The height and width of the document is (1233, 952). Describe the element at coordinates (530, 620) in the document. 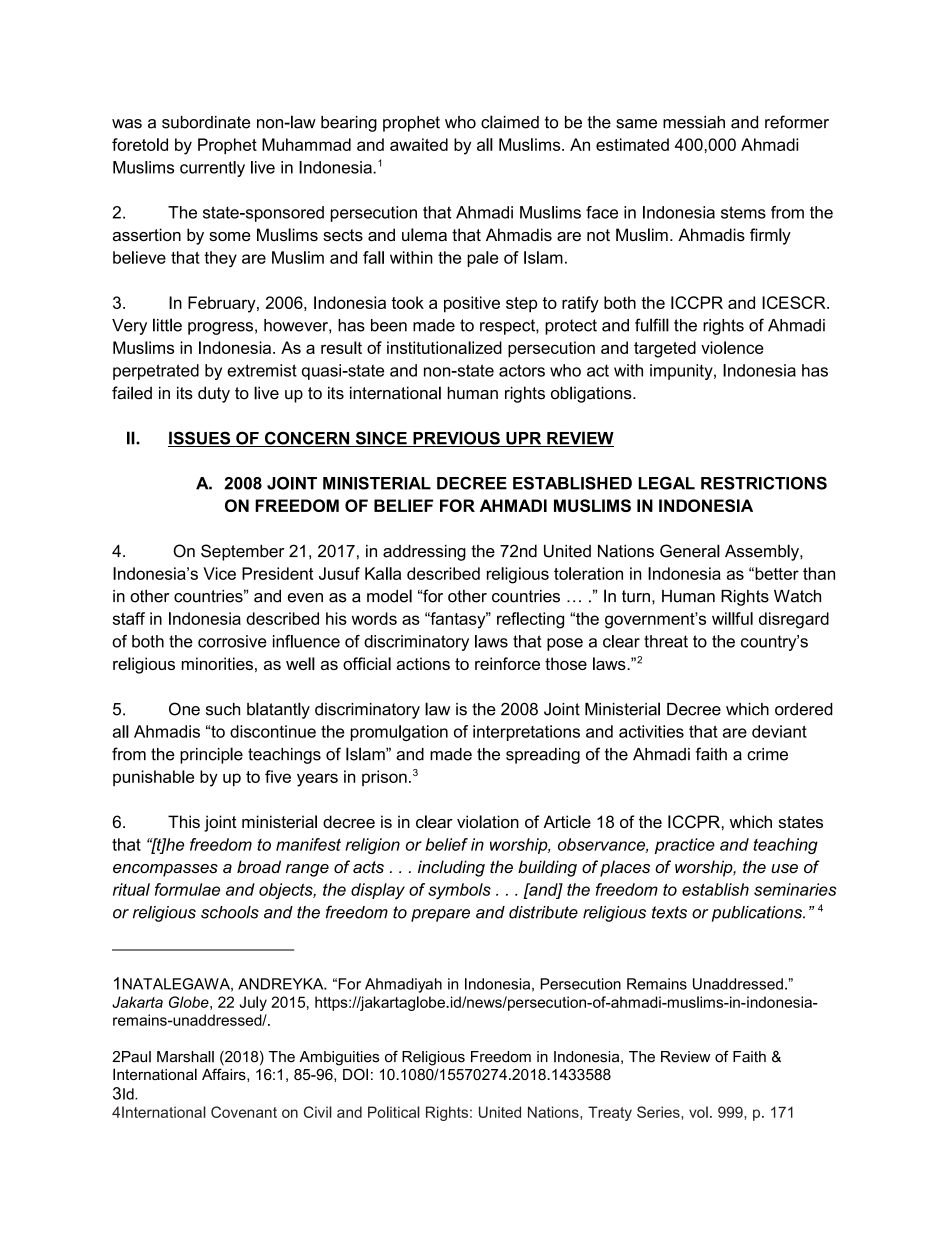

I see `reflecting` at that location.
